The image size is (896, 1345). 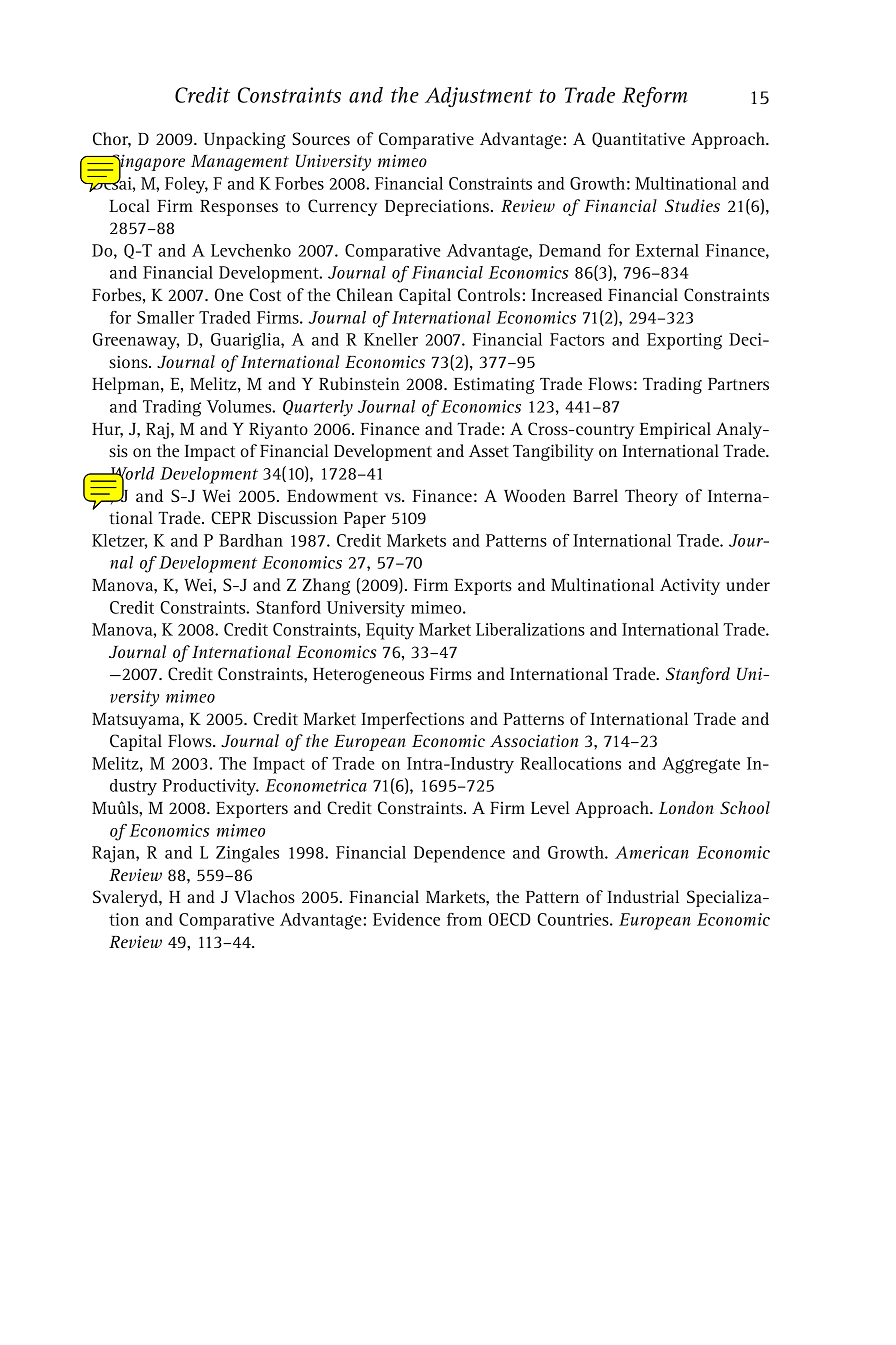 I want to click on Paper, so click(x=365, y=520).
